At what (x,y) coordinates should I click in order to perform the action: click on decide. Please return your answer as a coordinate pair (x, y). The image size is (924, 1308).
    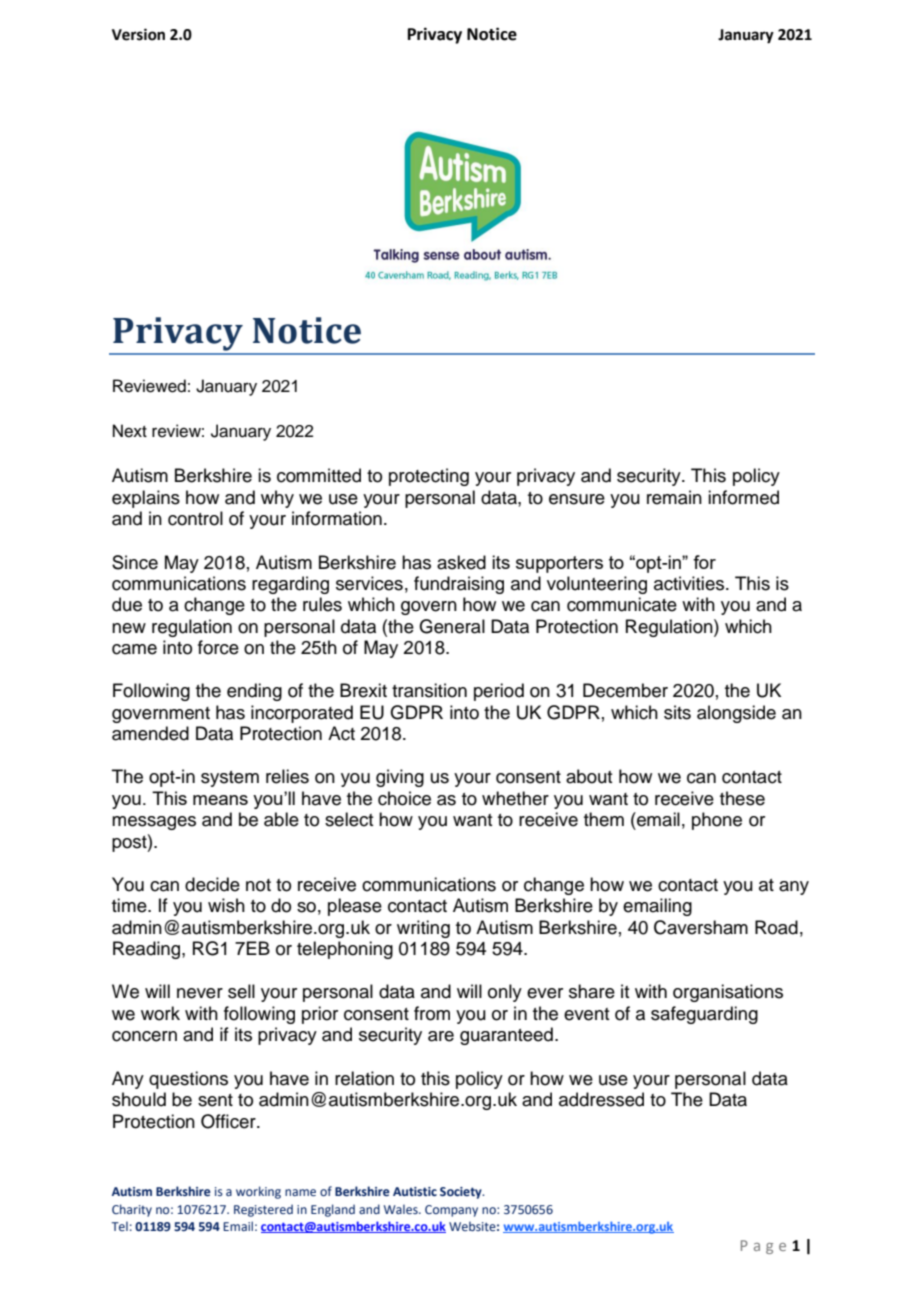
    Looking at the image, I should click on (212, 884).
